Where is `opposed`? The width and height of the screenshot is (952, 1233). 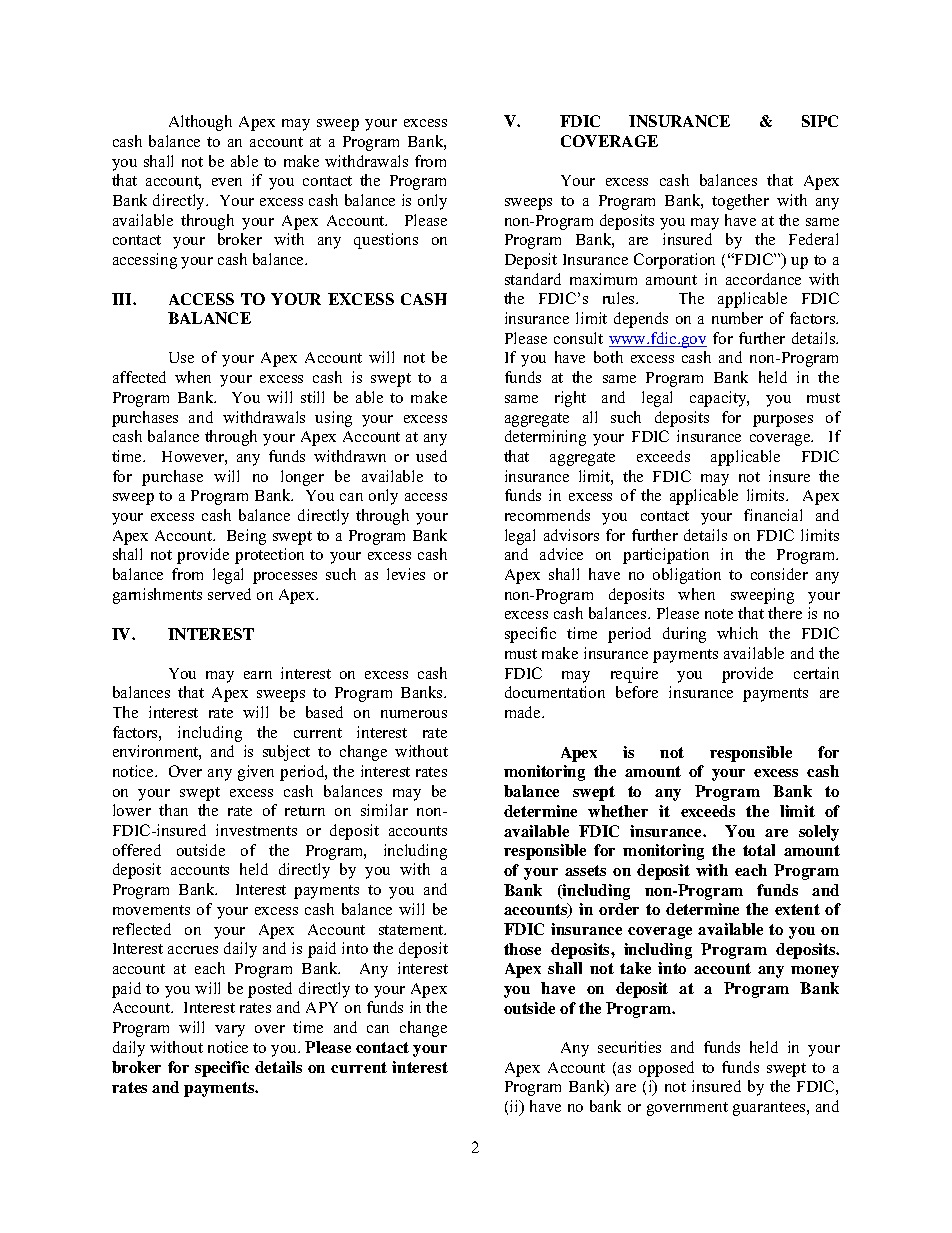
opposed is located at coordinates (666, 1069).
